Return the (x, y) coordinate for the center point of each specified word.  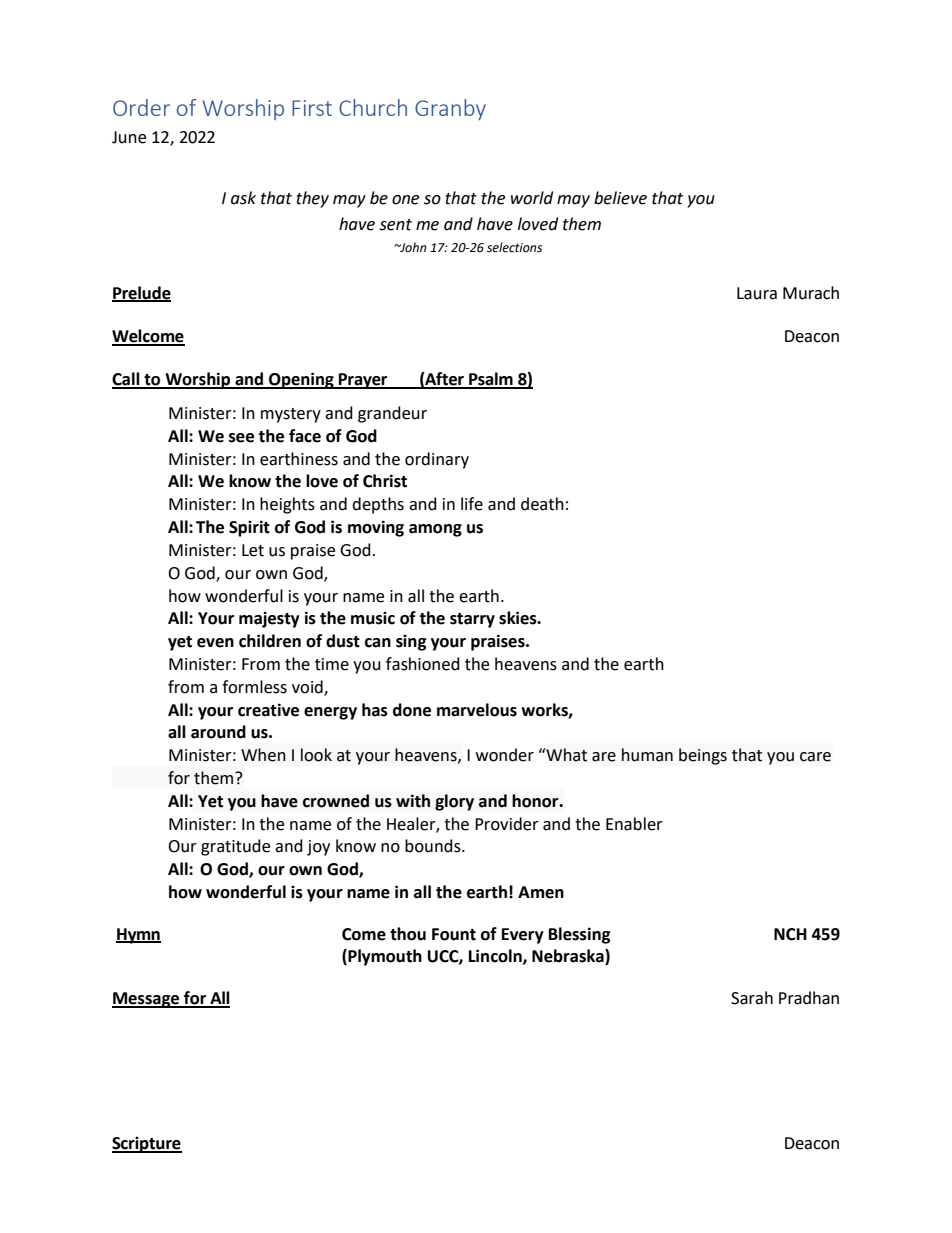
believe (620, 198)
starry (472, 620)
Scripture (147, 1144)
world (532, 198)
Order (141, 107)
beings (703, 756)
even (215, 643)
